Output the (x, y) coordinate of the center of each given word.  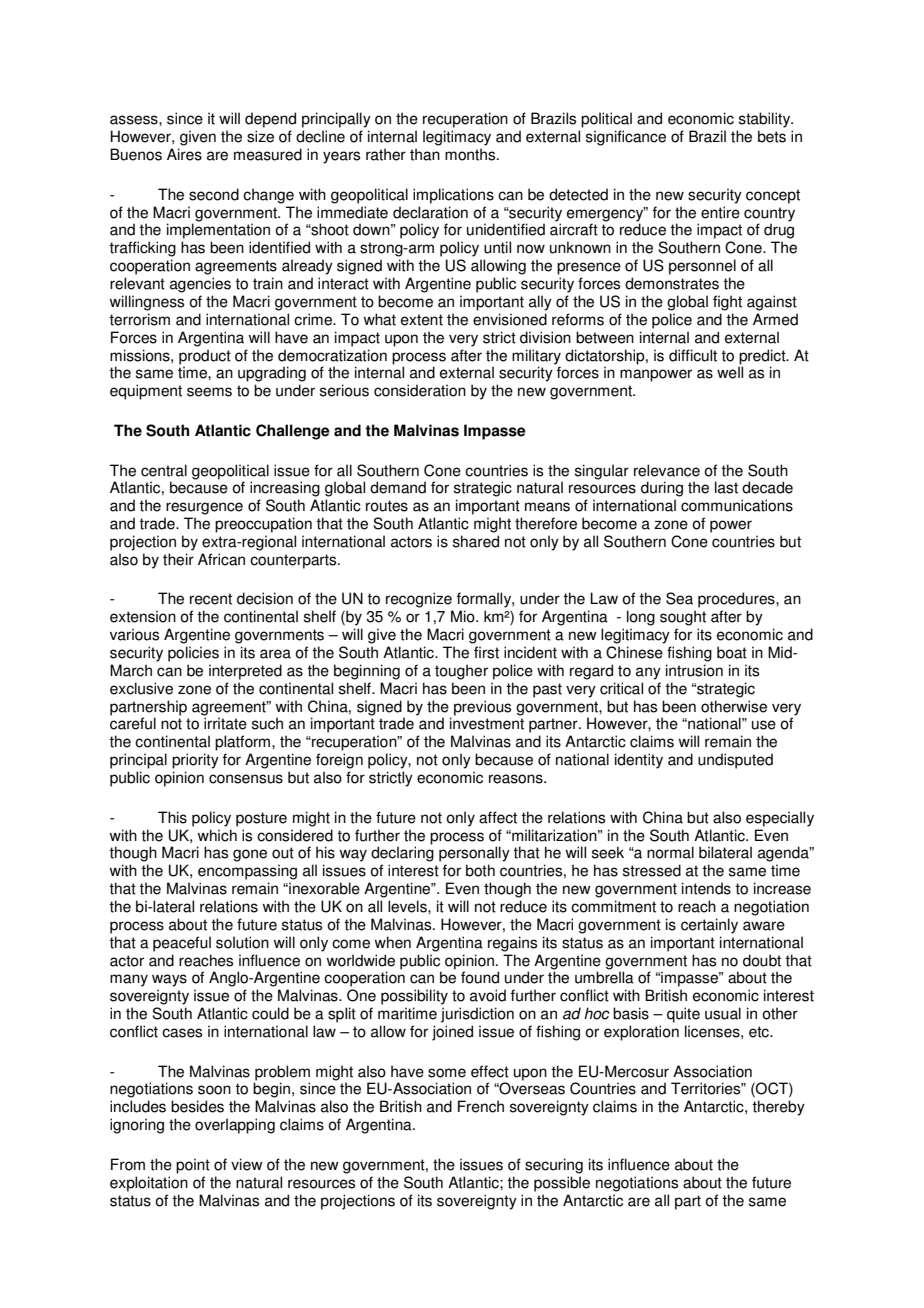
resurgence (204, 508)
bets (772, 136)
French (481, 1106)
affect (498, 817)
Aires (184, 154)
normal (670, 852)
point (193, 1166)
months (471, 154)
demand (398, 487)
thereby (778, 1108)
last (726, 487)
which (217, 835)
